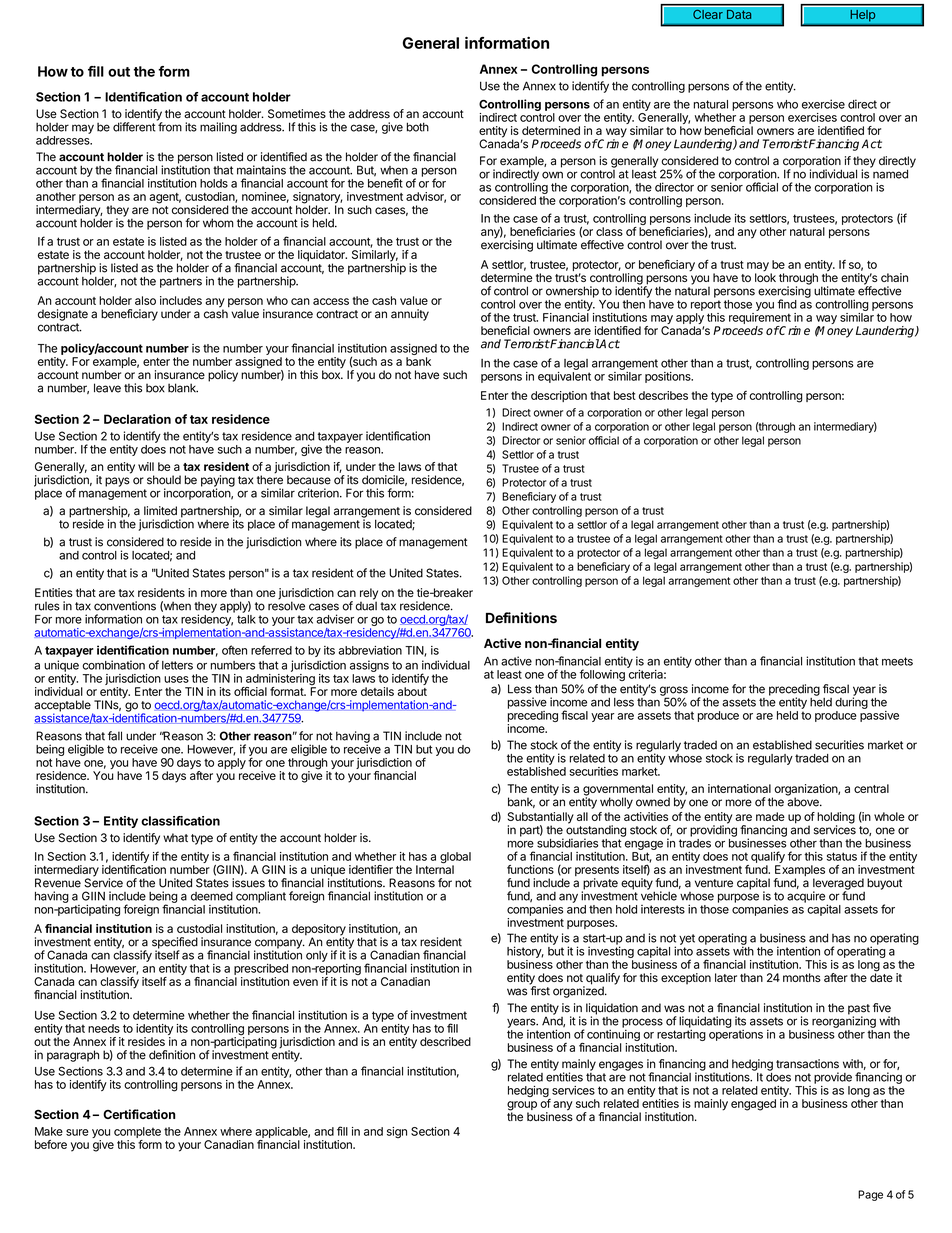 The width and height of the page is (952, 1233). Describe the element at coordinates (134, 127) in the page. I see `different` at that location.
